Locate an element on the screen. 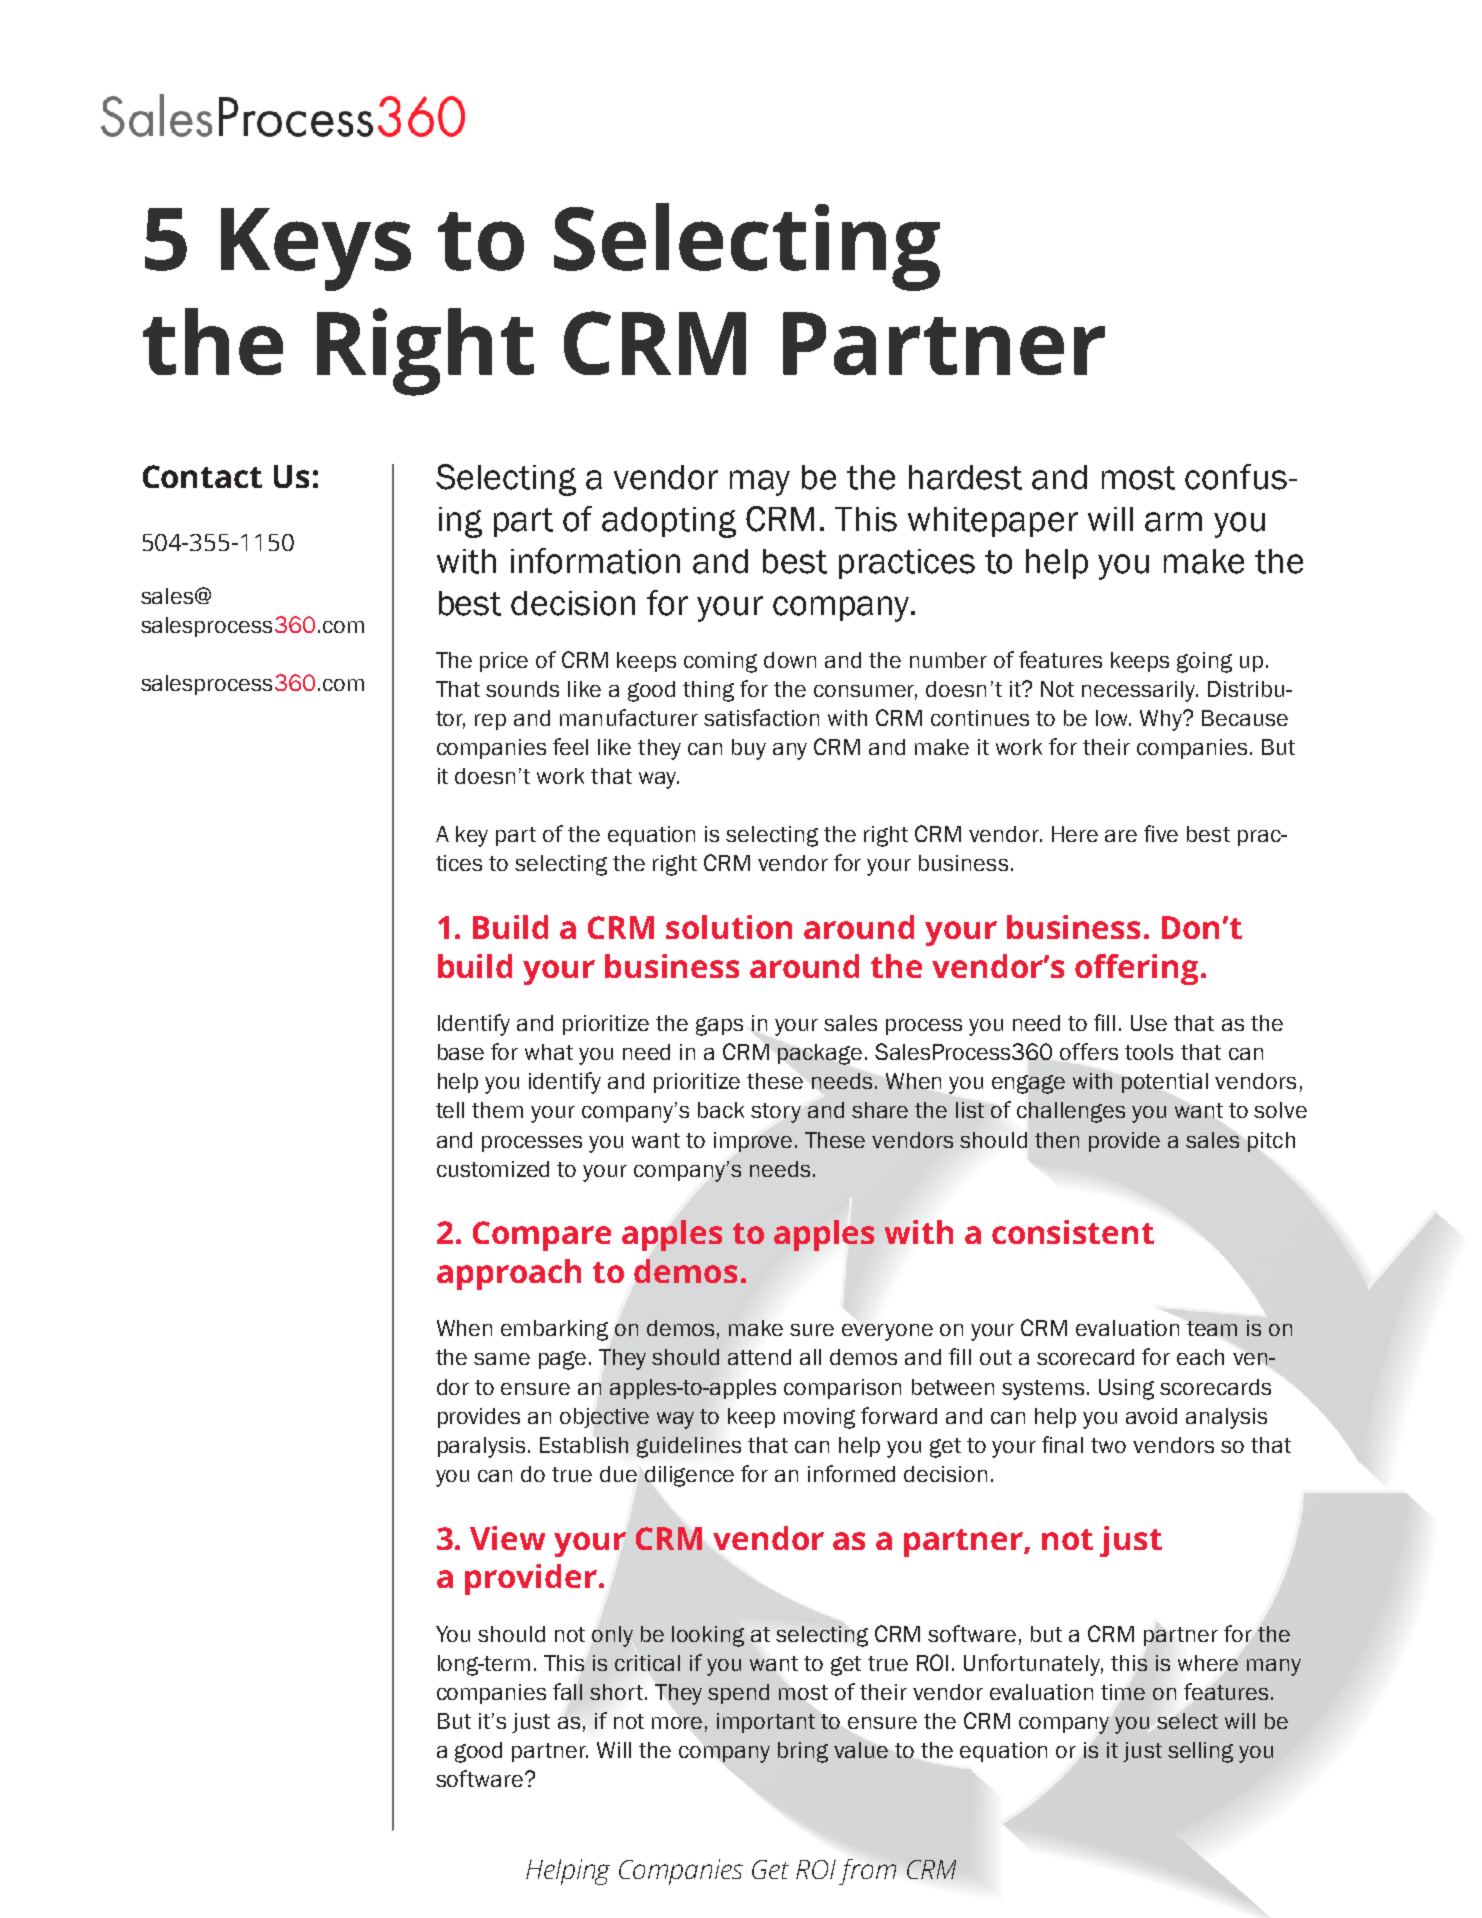 This screenshot has width=1482, height=1918. arm is located at coordinates (1173, 522).
